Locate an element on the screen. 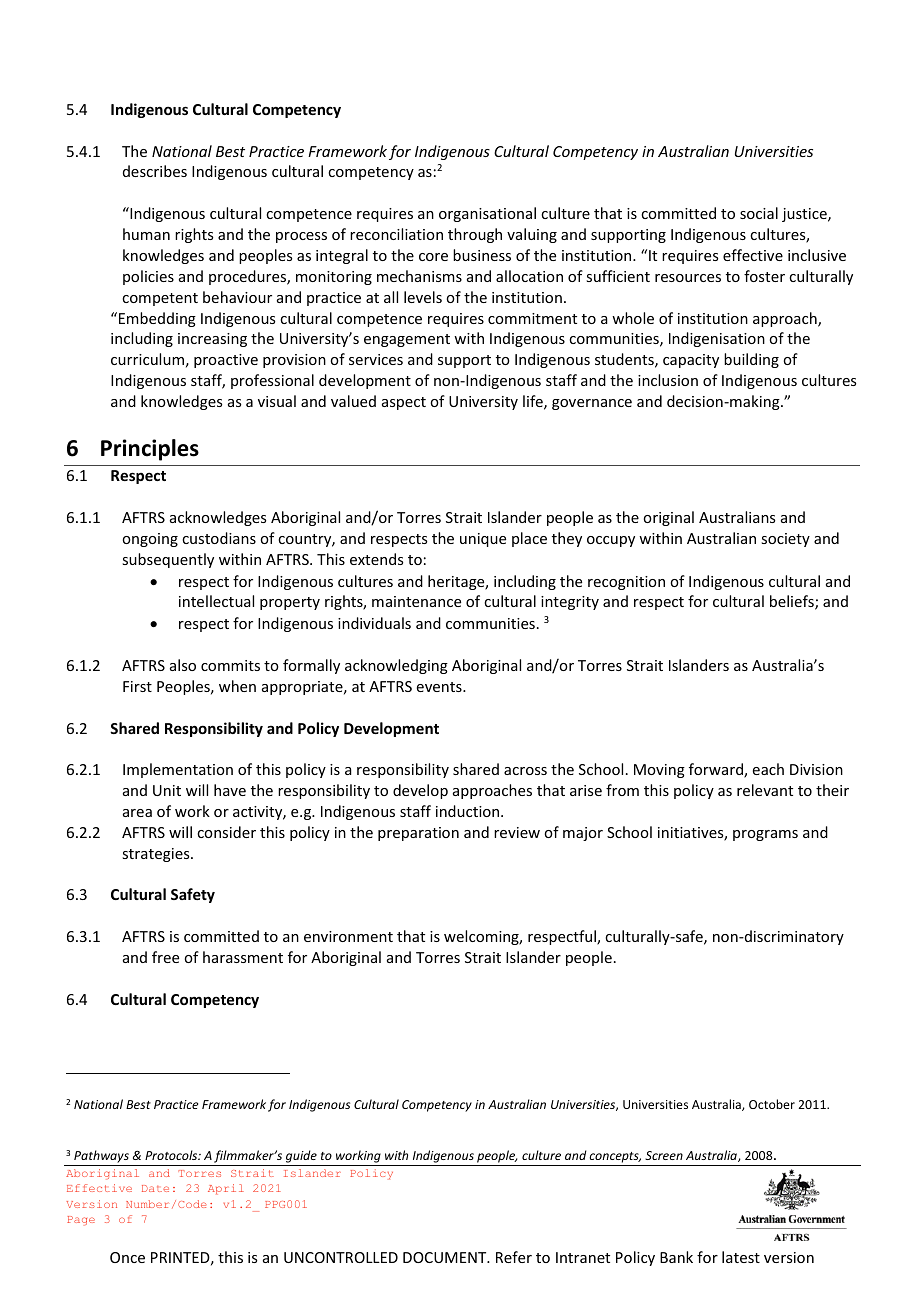 Image resolution: width=924 pixels, height=1308 pixels. strategies is located at coordinates (157, 855).
